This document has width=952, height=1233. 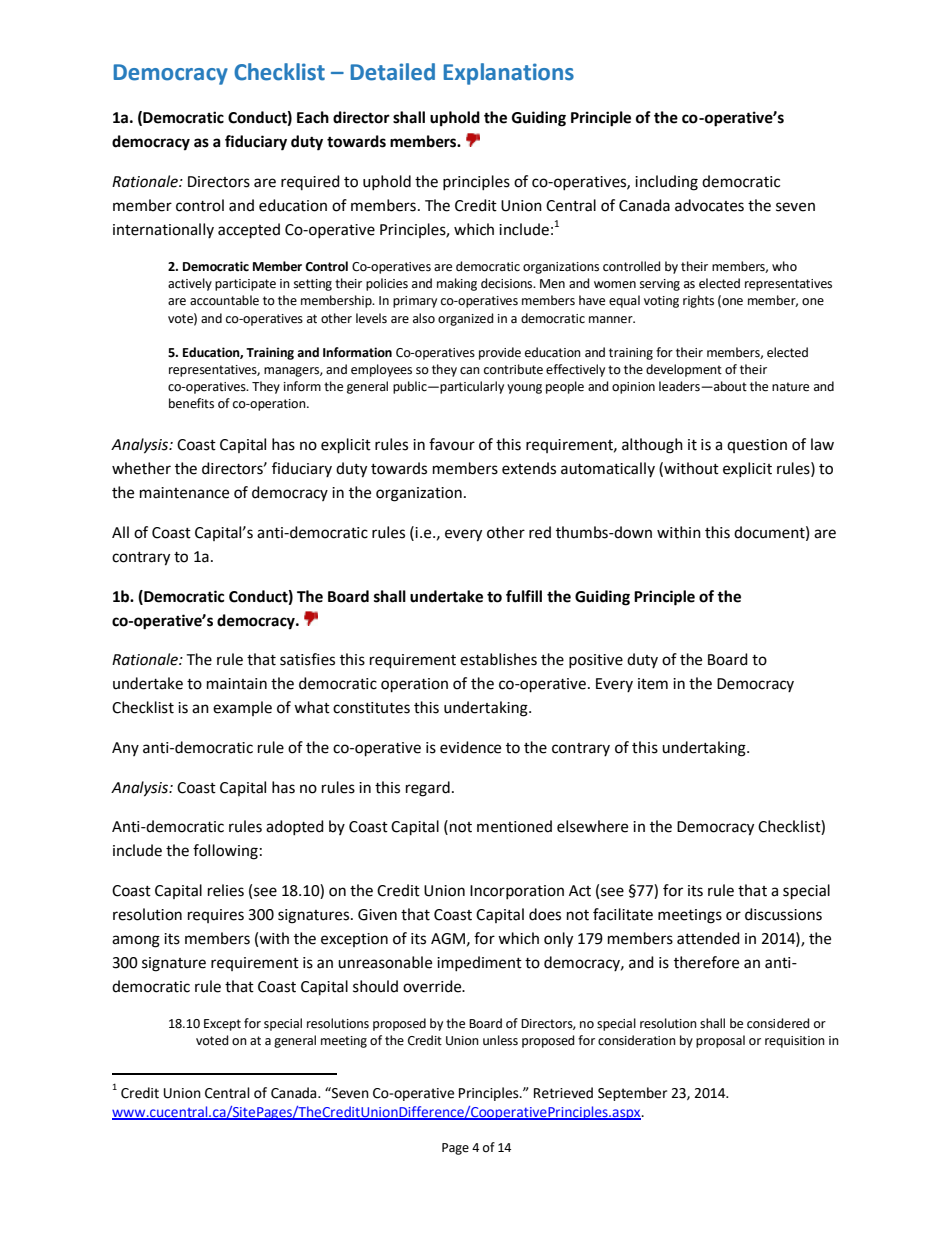 I want to click on following, so click(x=225, y=852).
